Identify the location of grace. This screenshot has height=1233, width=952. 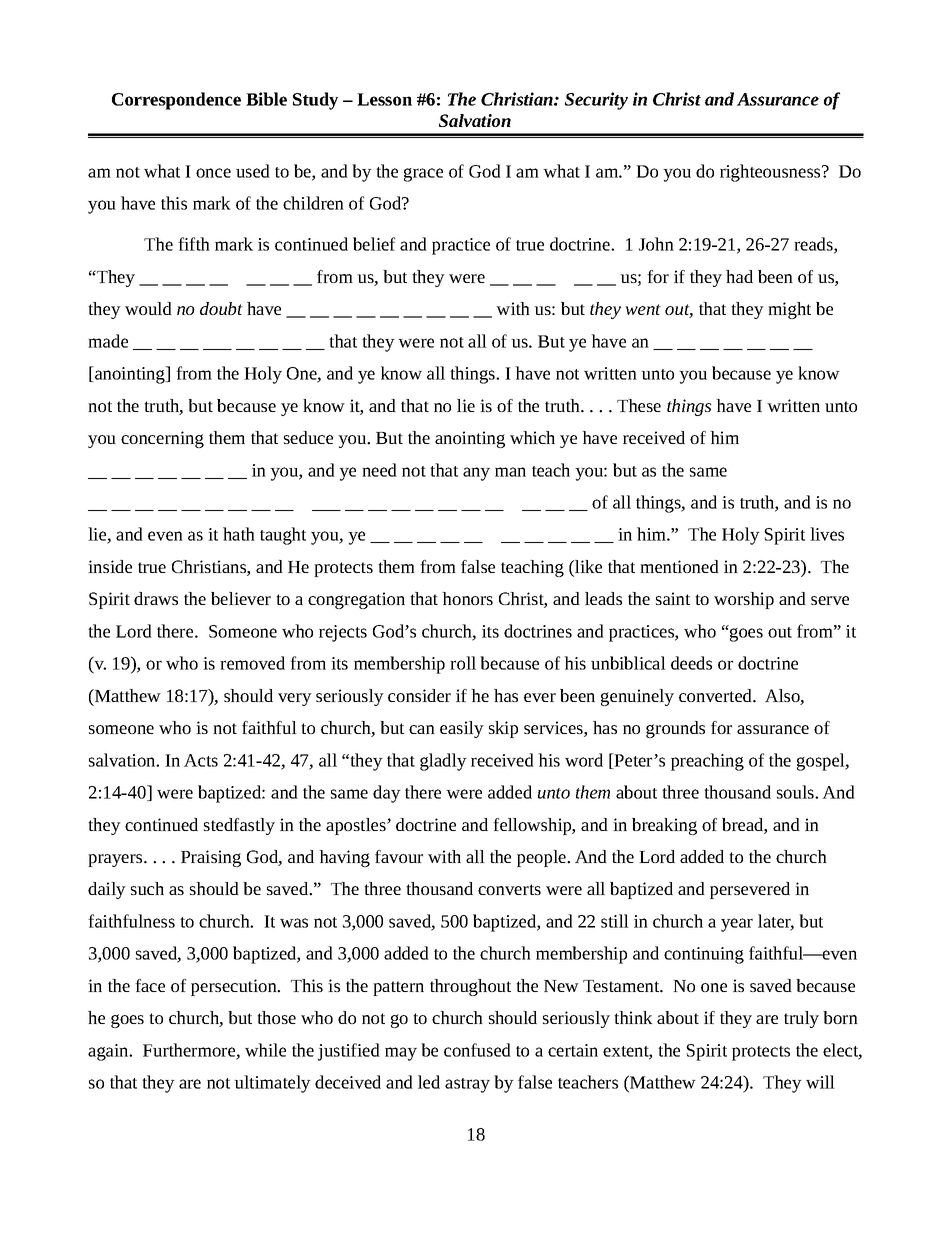
(423, 175).
